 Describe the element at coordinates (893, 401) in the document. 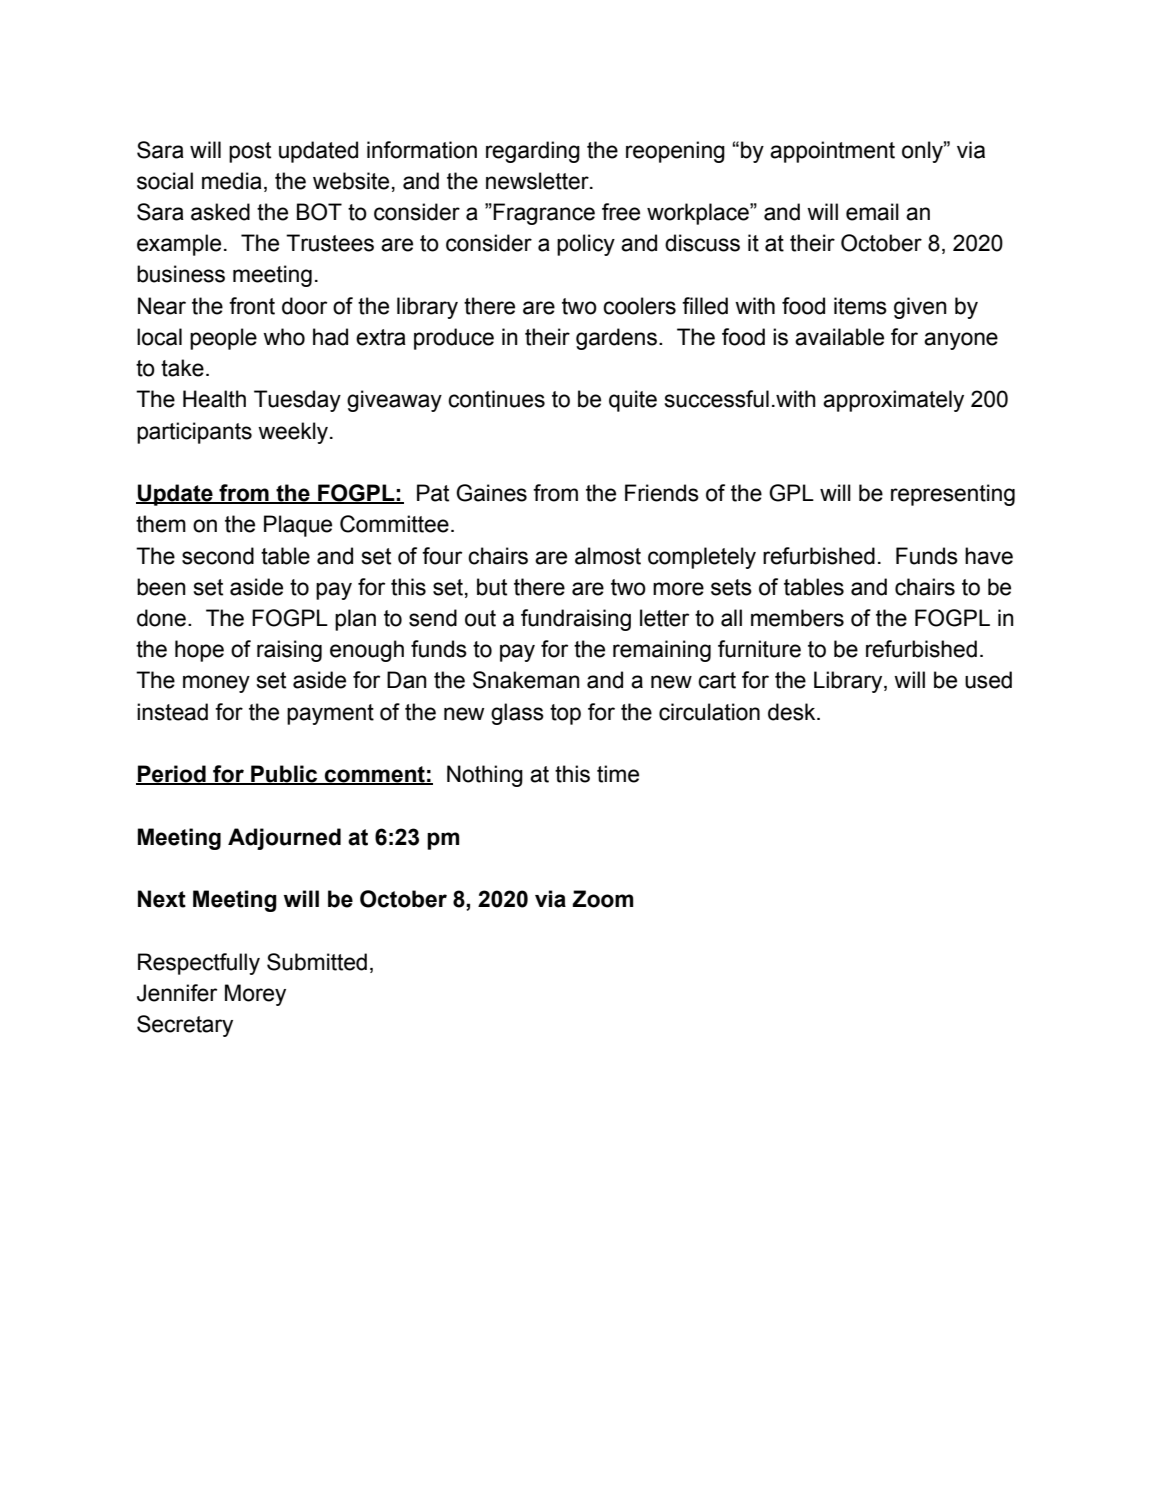

I see `approximately` at that location.
